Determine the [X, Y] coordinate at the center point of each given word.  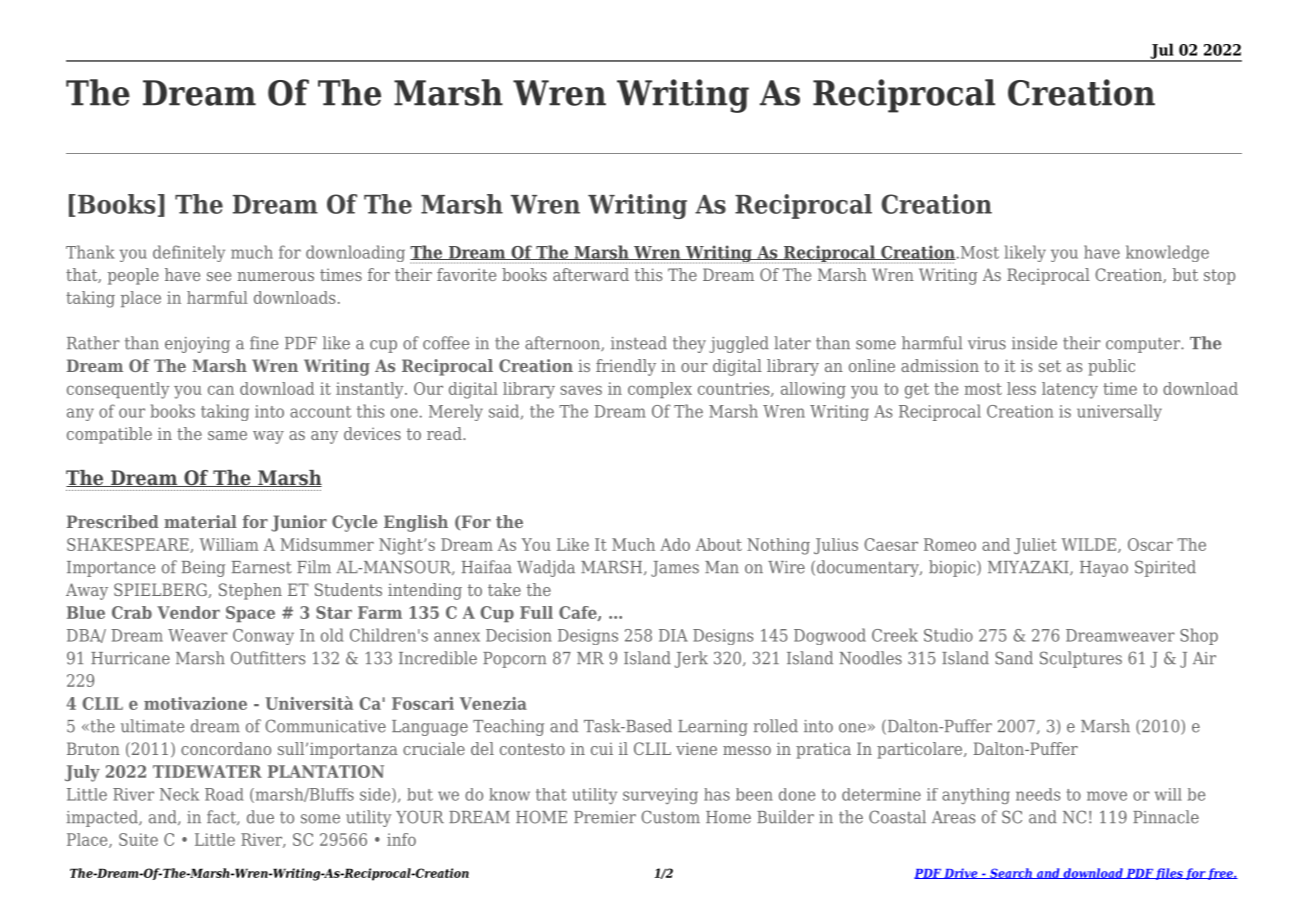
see [219, 276]
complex [660, 390]
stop [1219, 277]
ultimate [152, 726]
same [227, 435]
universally [1119, 412]
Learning [713, 728]
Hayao [1104, 569]
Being [203, 569]
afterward [591, 274]
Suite [138, 839]
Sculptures [1081, 659]
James [675, 569]
